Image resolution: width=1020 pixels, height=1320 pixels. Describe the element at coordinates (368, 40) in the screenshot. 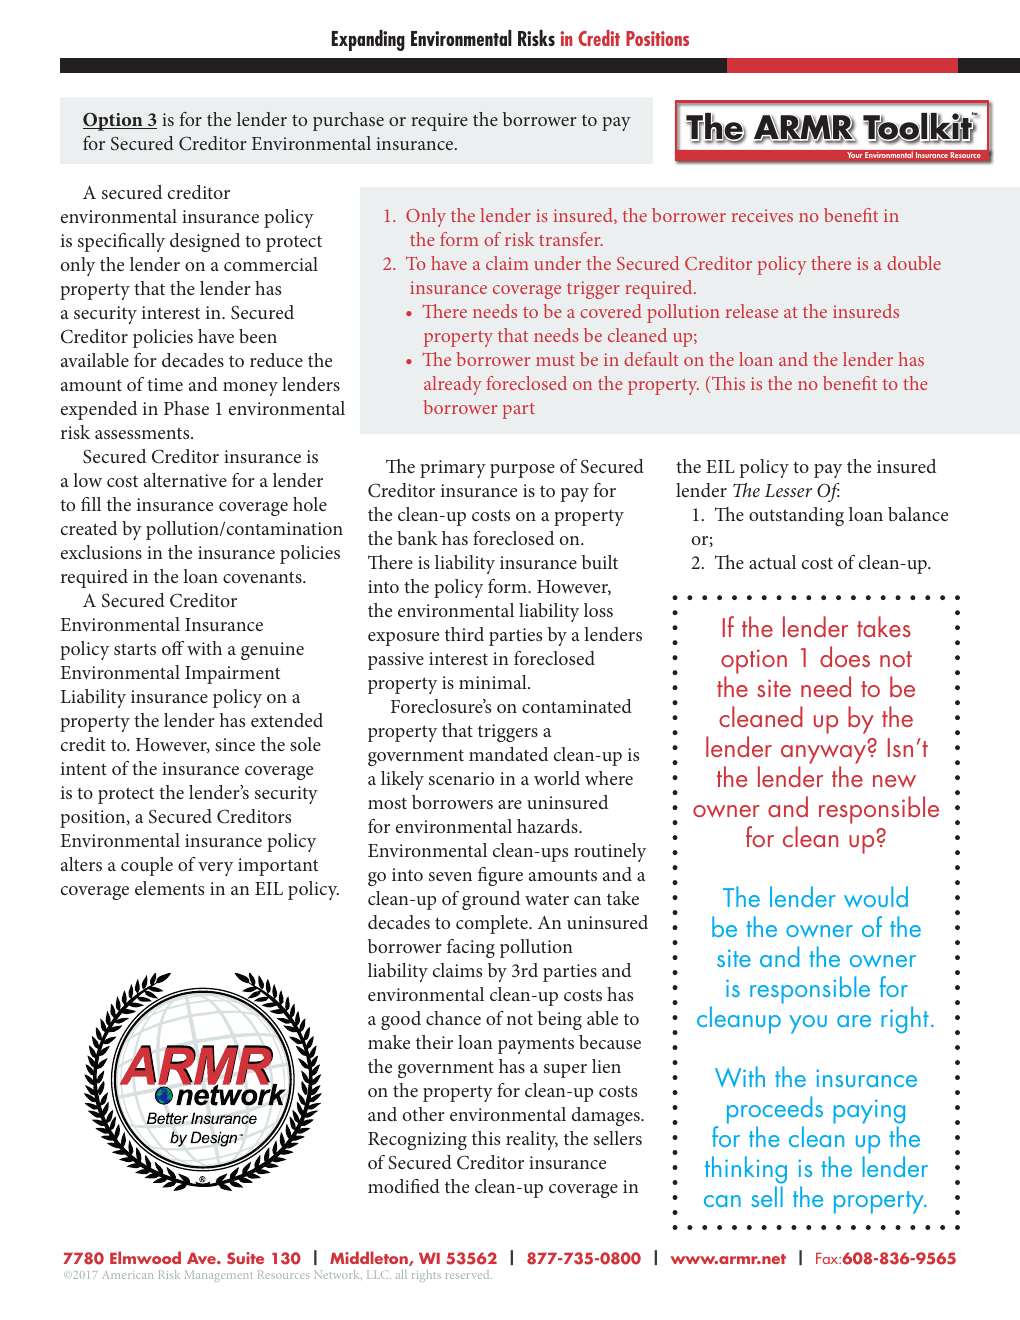

I see `Expanding` at that location.
